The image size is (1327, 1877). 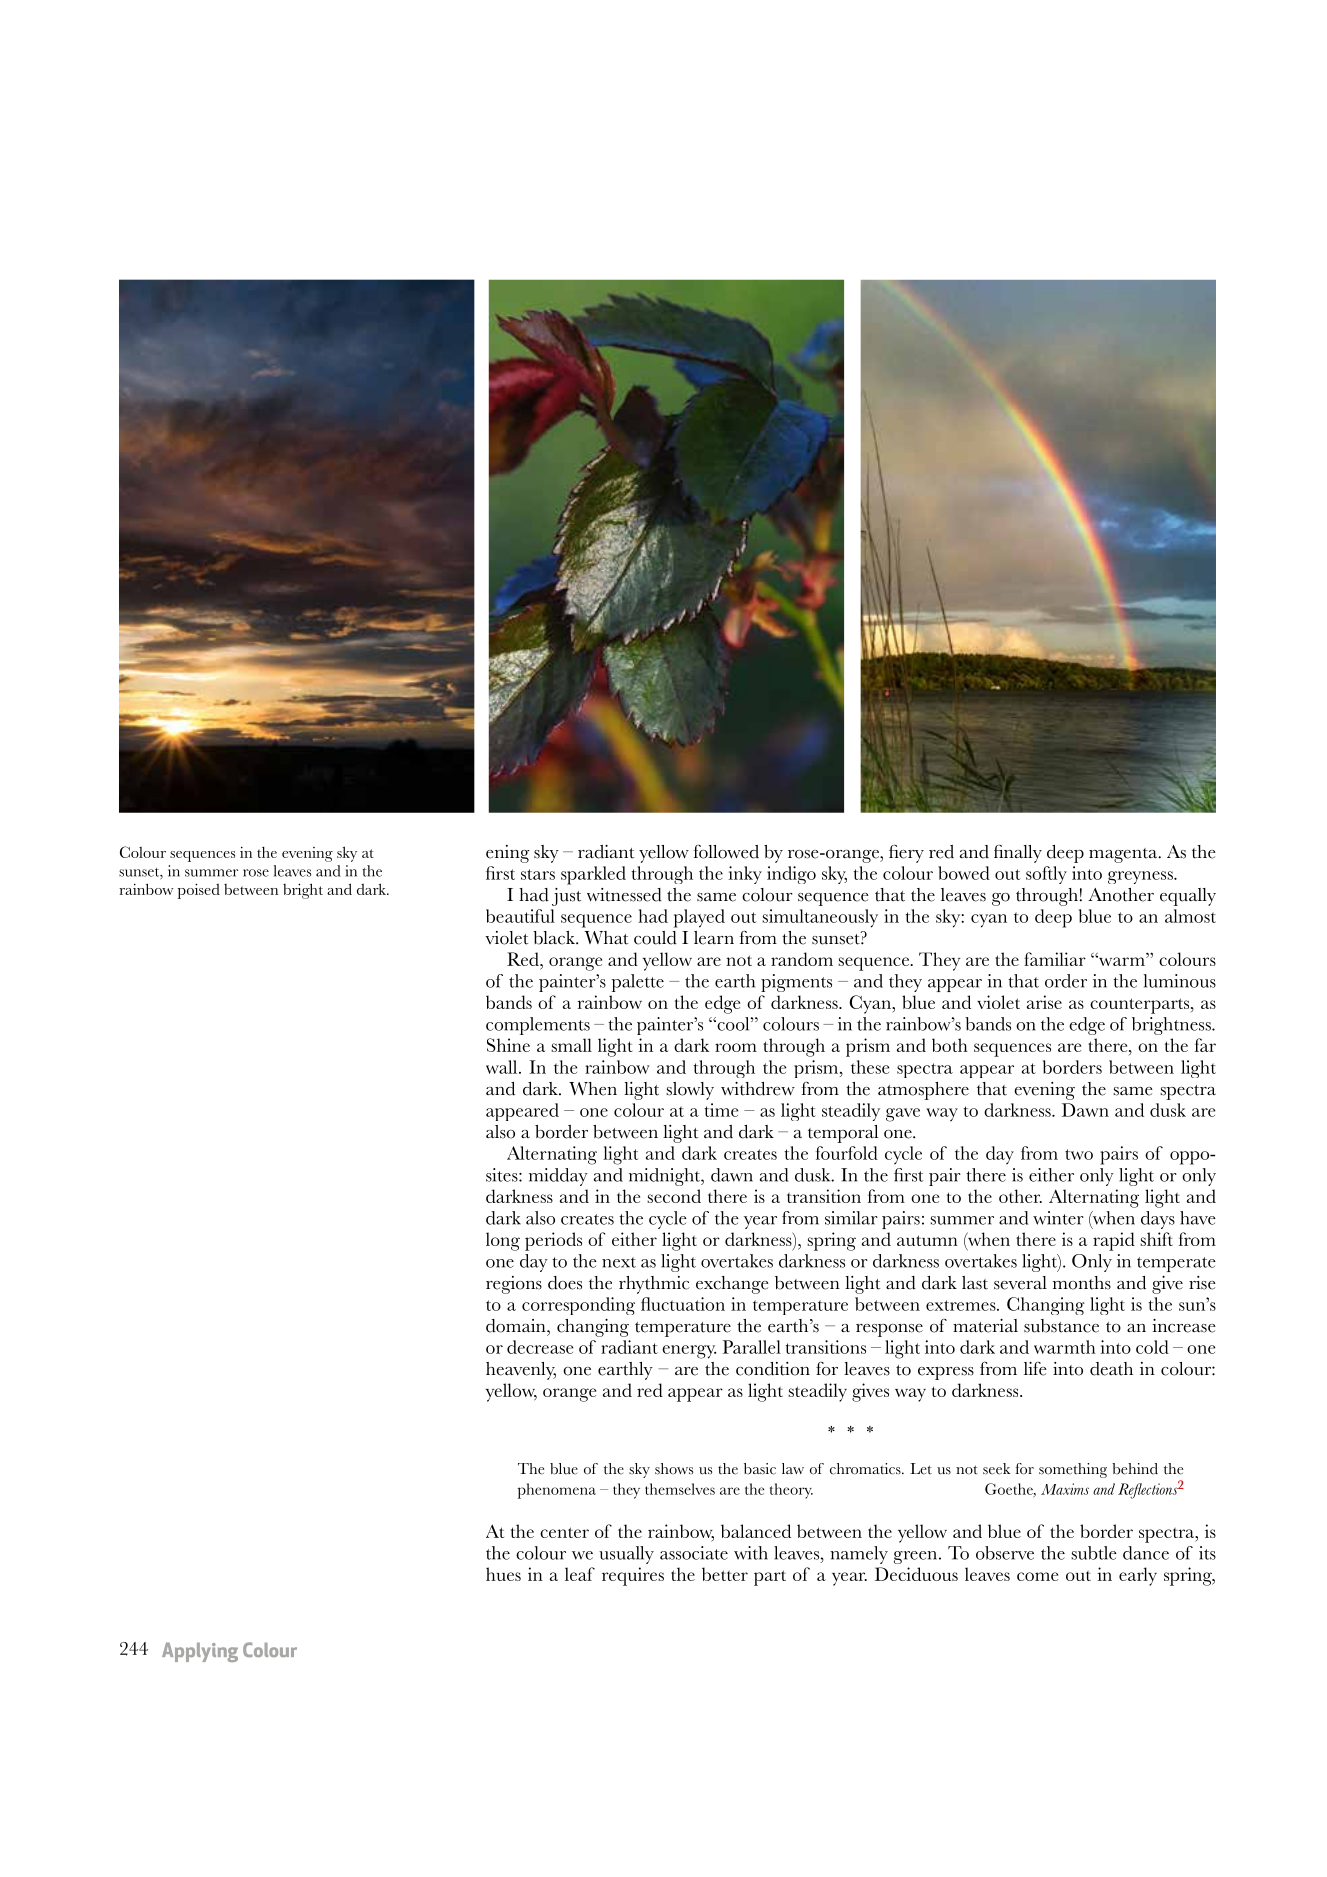 What do you see at coordinates (200, 1652) in the screenshot?
I see `Applying` at bounding box center [200, 1652].
